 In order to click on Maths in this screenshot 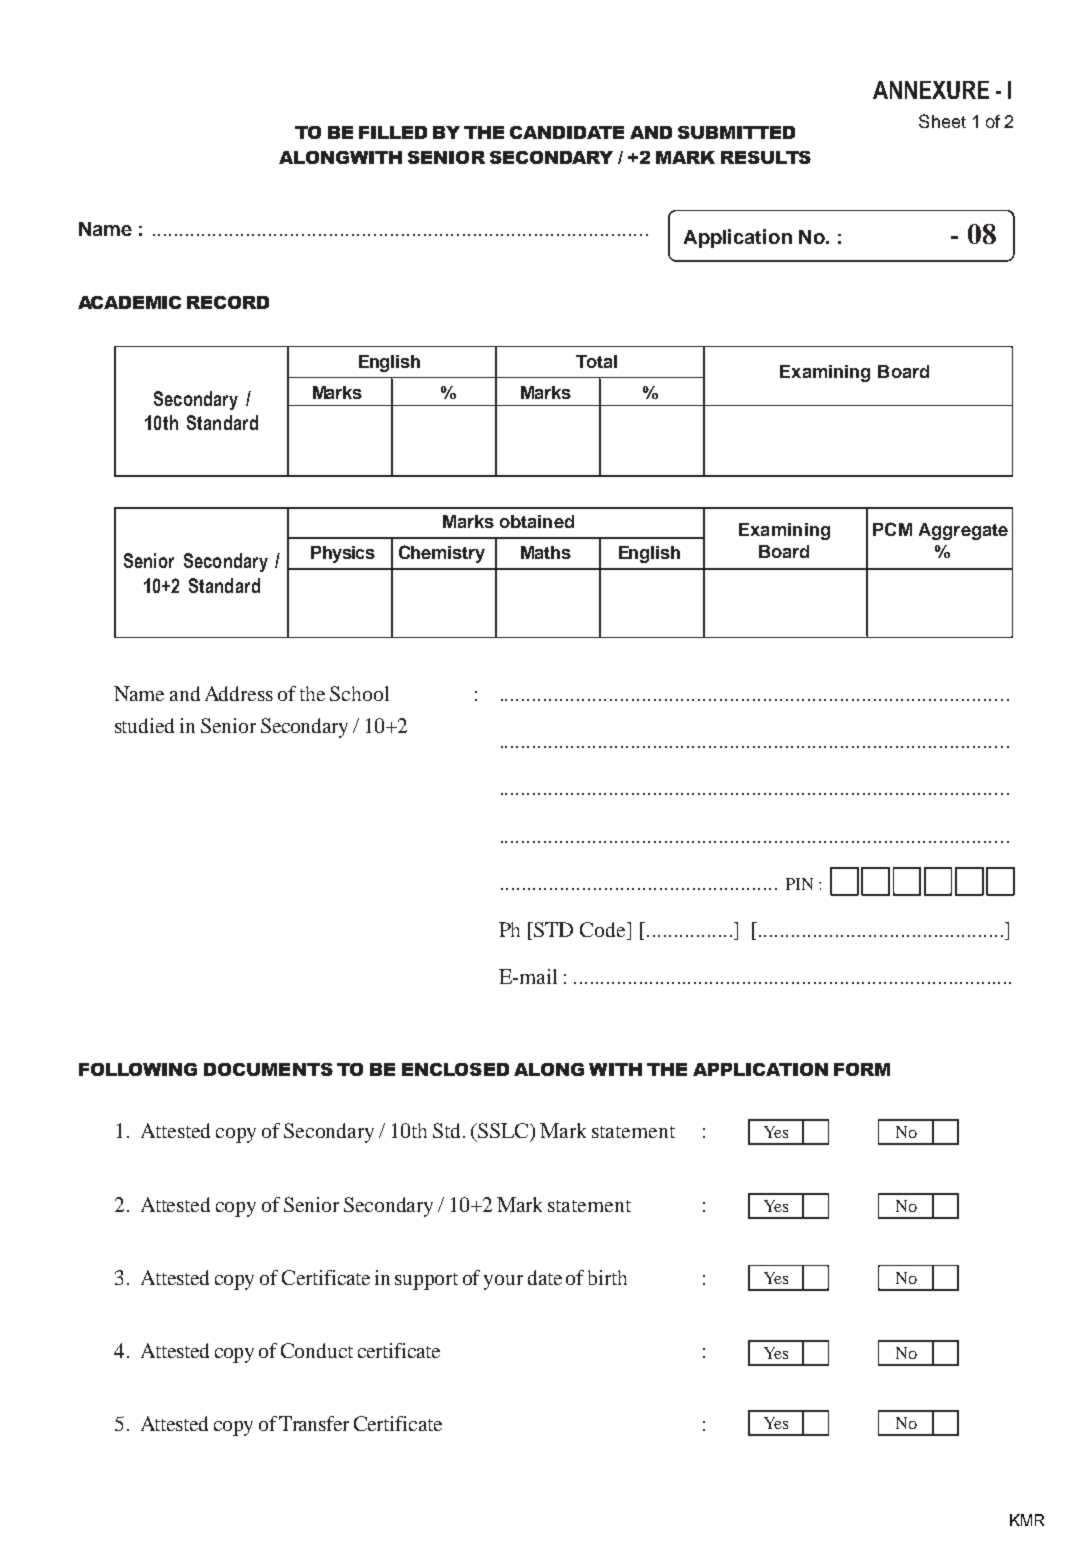, I will do `click(546, 552)`.
